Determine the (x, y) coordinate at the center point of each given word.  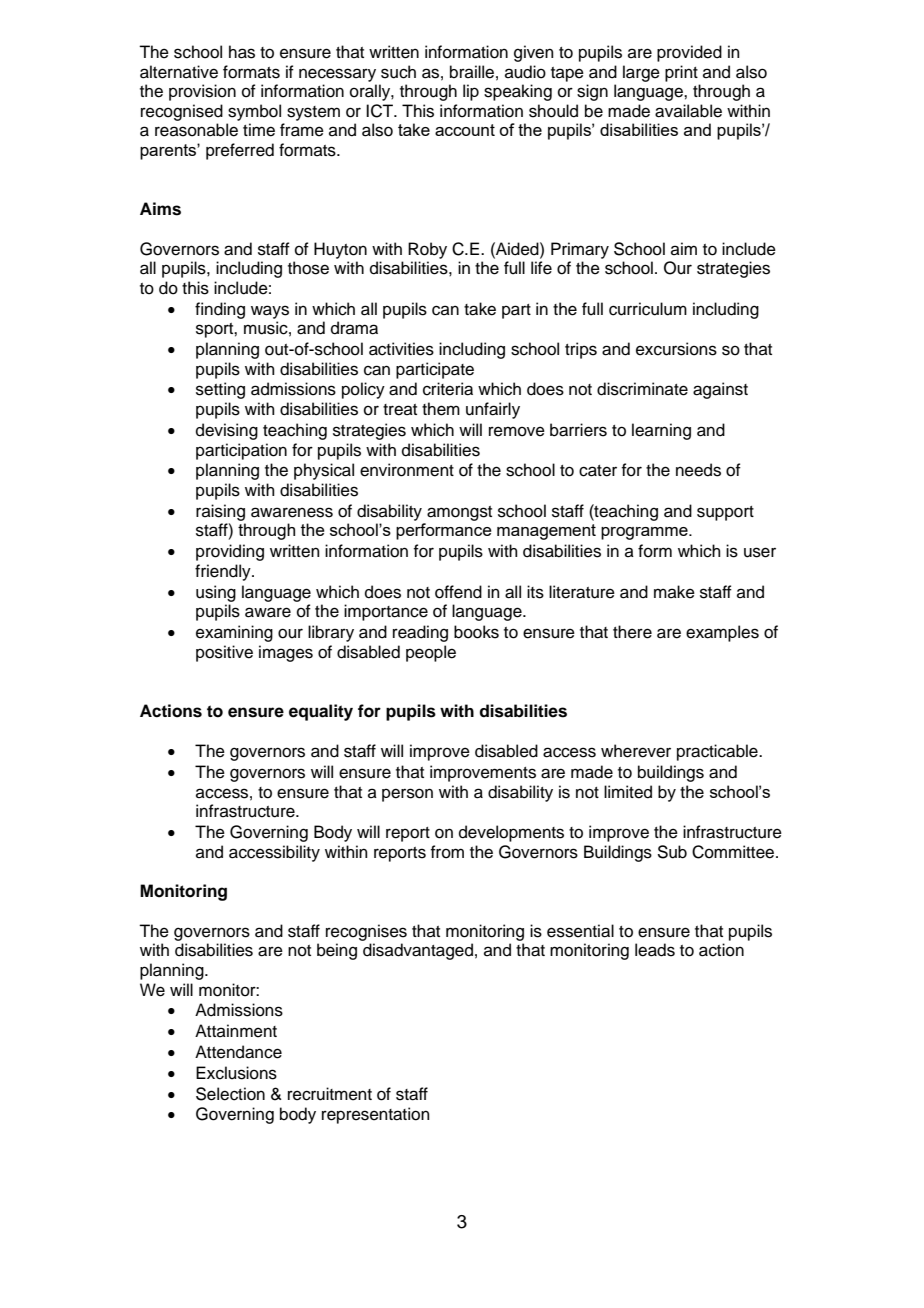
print (681, 73)
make (674, 592)
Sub (672, 852)
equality (321, 712)
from (447, 852)
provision (202, 92)
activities (401, 349)
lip (471, 92)
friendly (224, 572)
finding (220, 310)
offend (458, 592)
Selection (230, 1094)
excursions (676, 349)
